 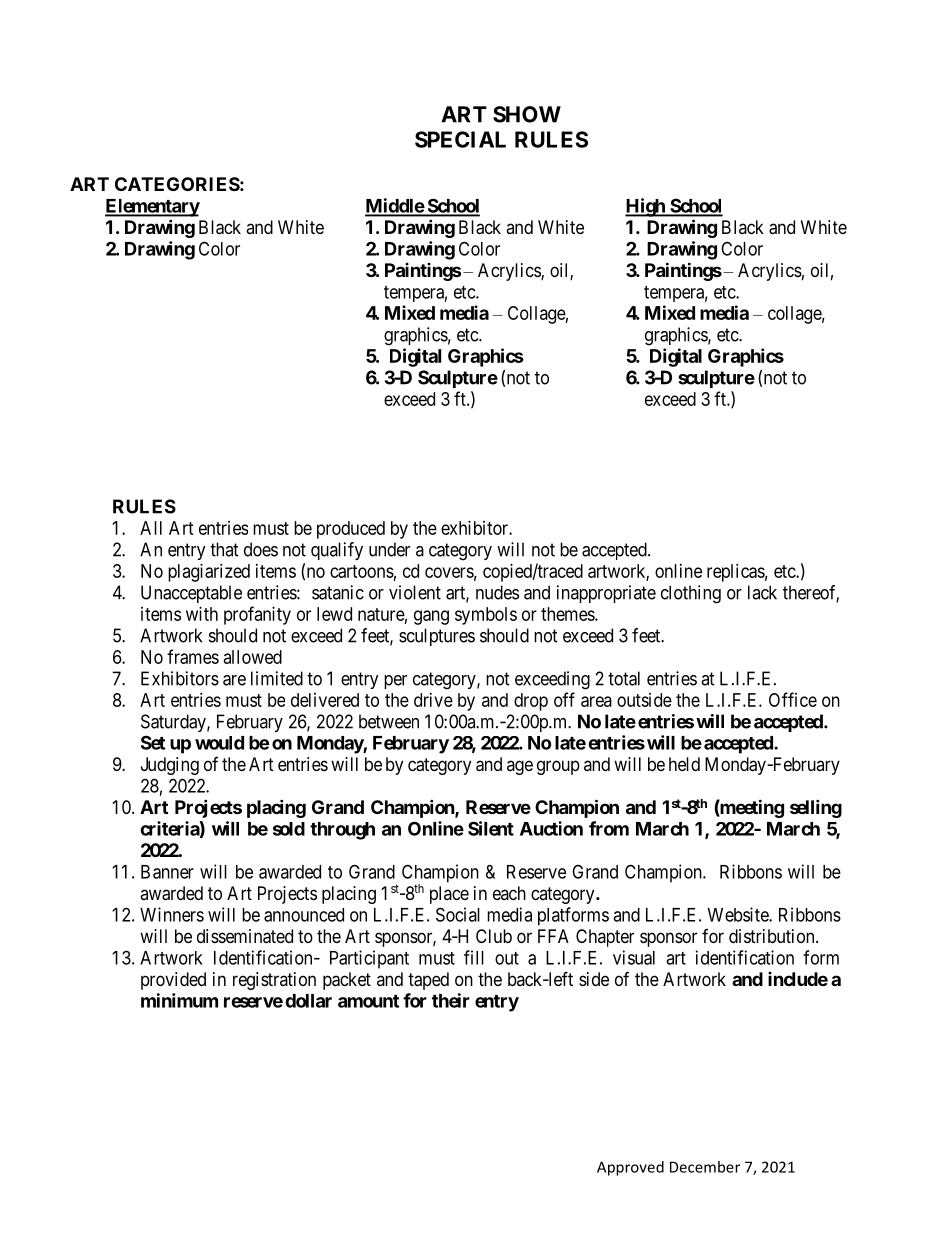 I want to click on place, so click(x=449, y=895).
